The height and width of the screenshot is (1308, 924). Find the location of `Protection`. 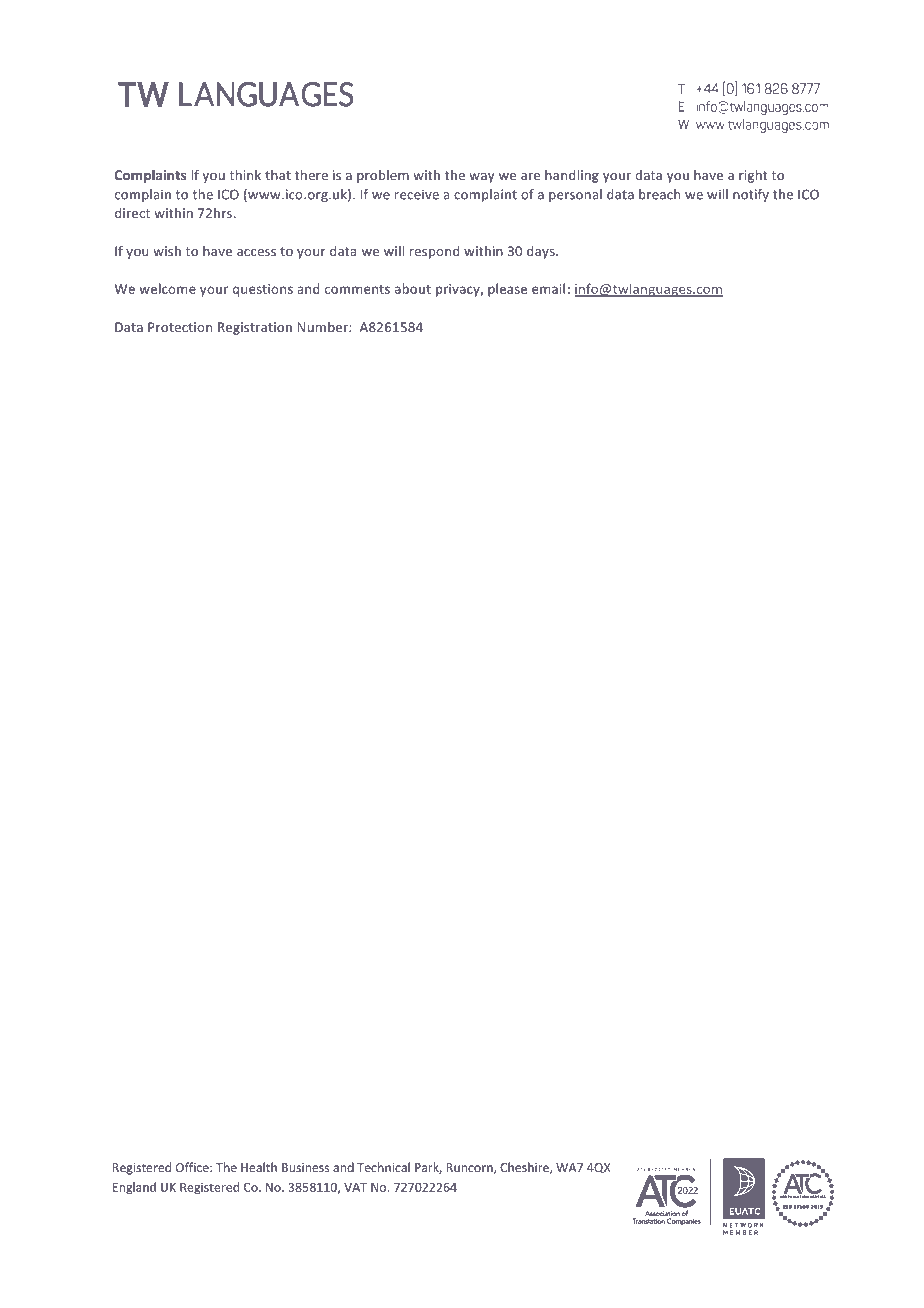

Protection is located at coordinates (180, 327).
